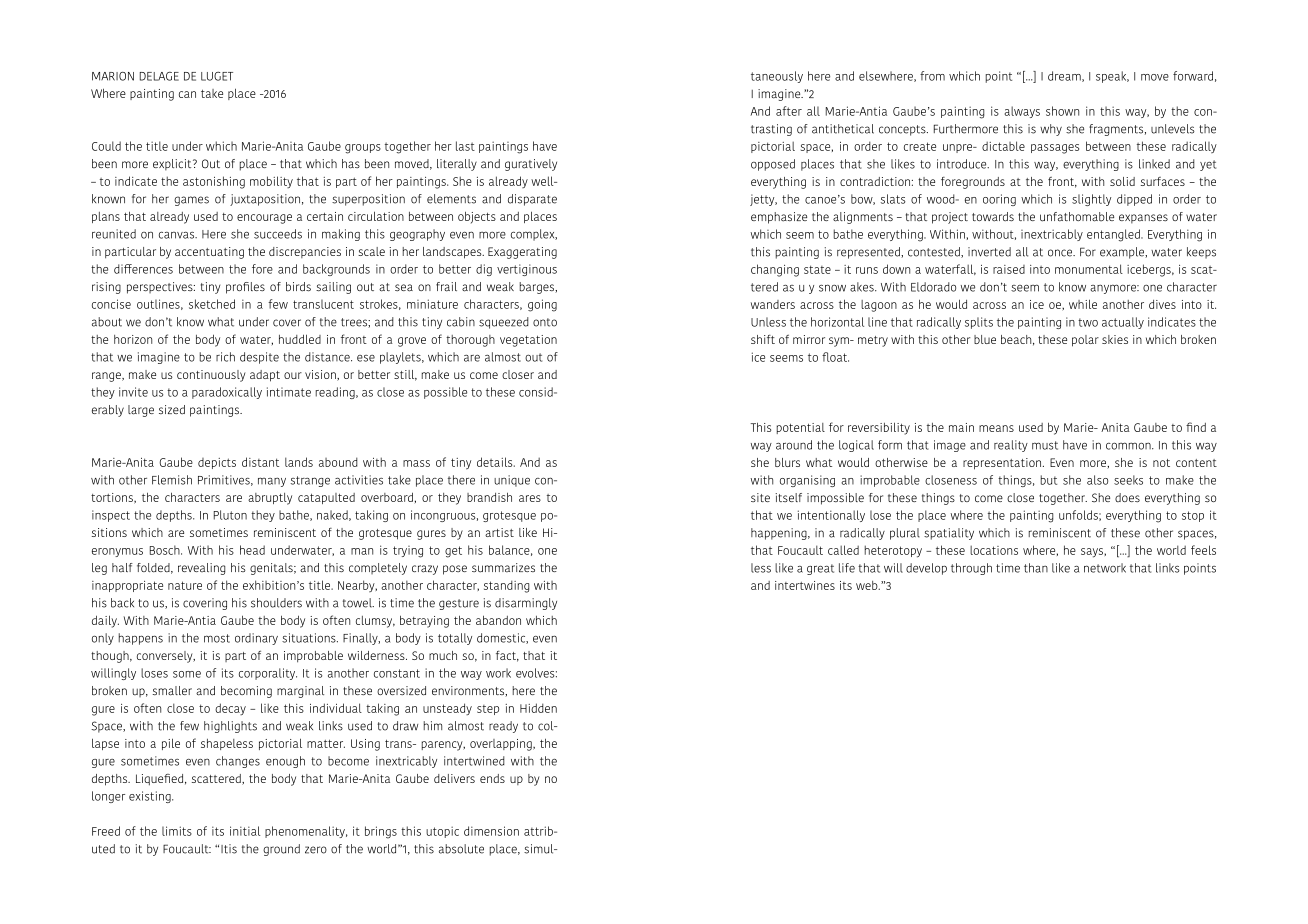 This image has height=924, width=1308. Describe the element at coordinates (245, 831) in the image. I see `initial` at that location.
